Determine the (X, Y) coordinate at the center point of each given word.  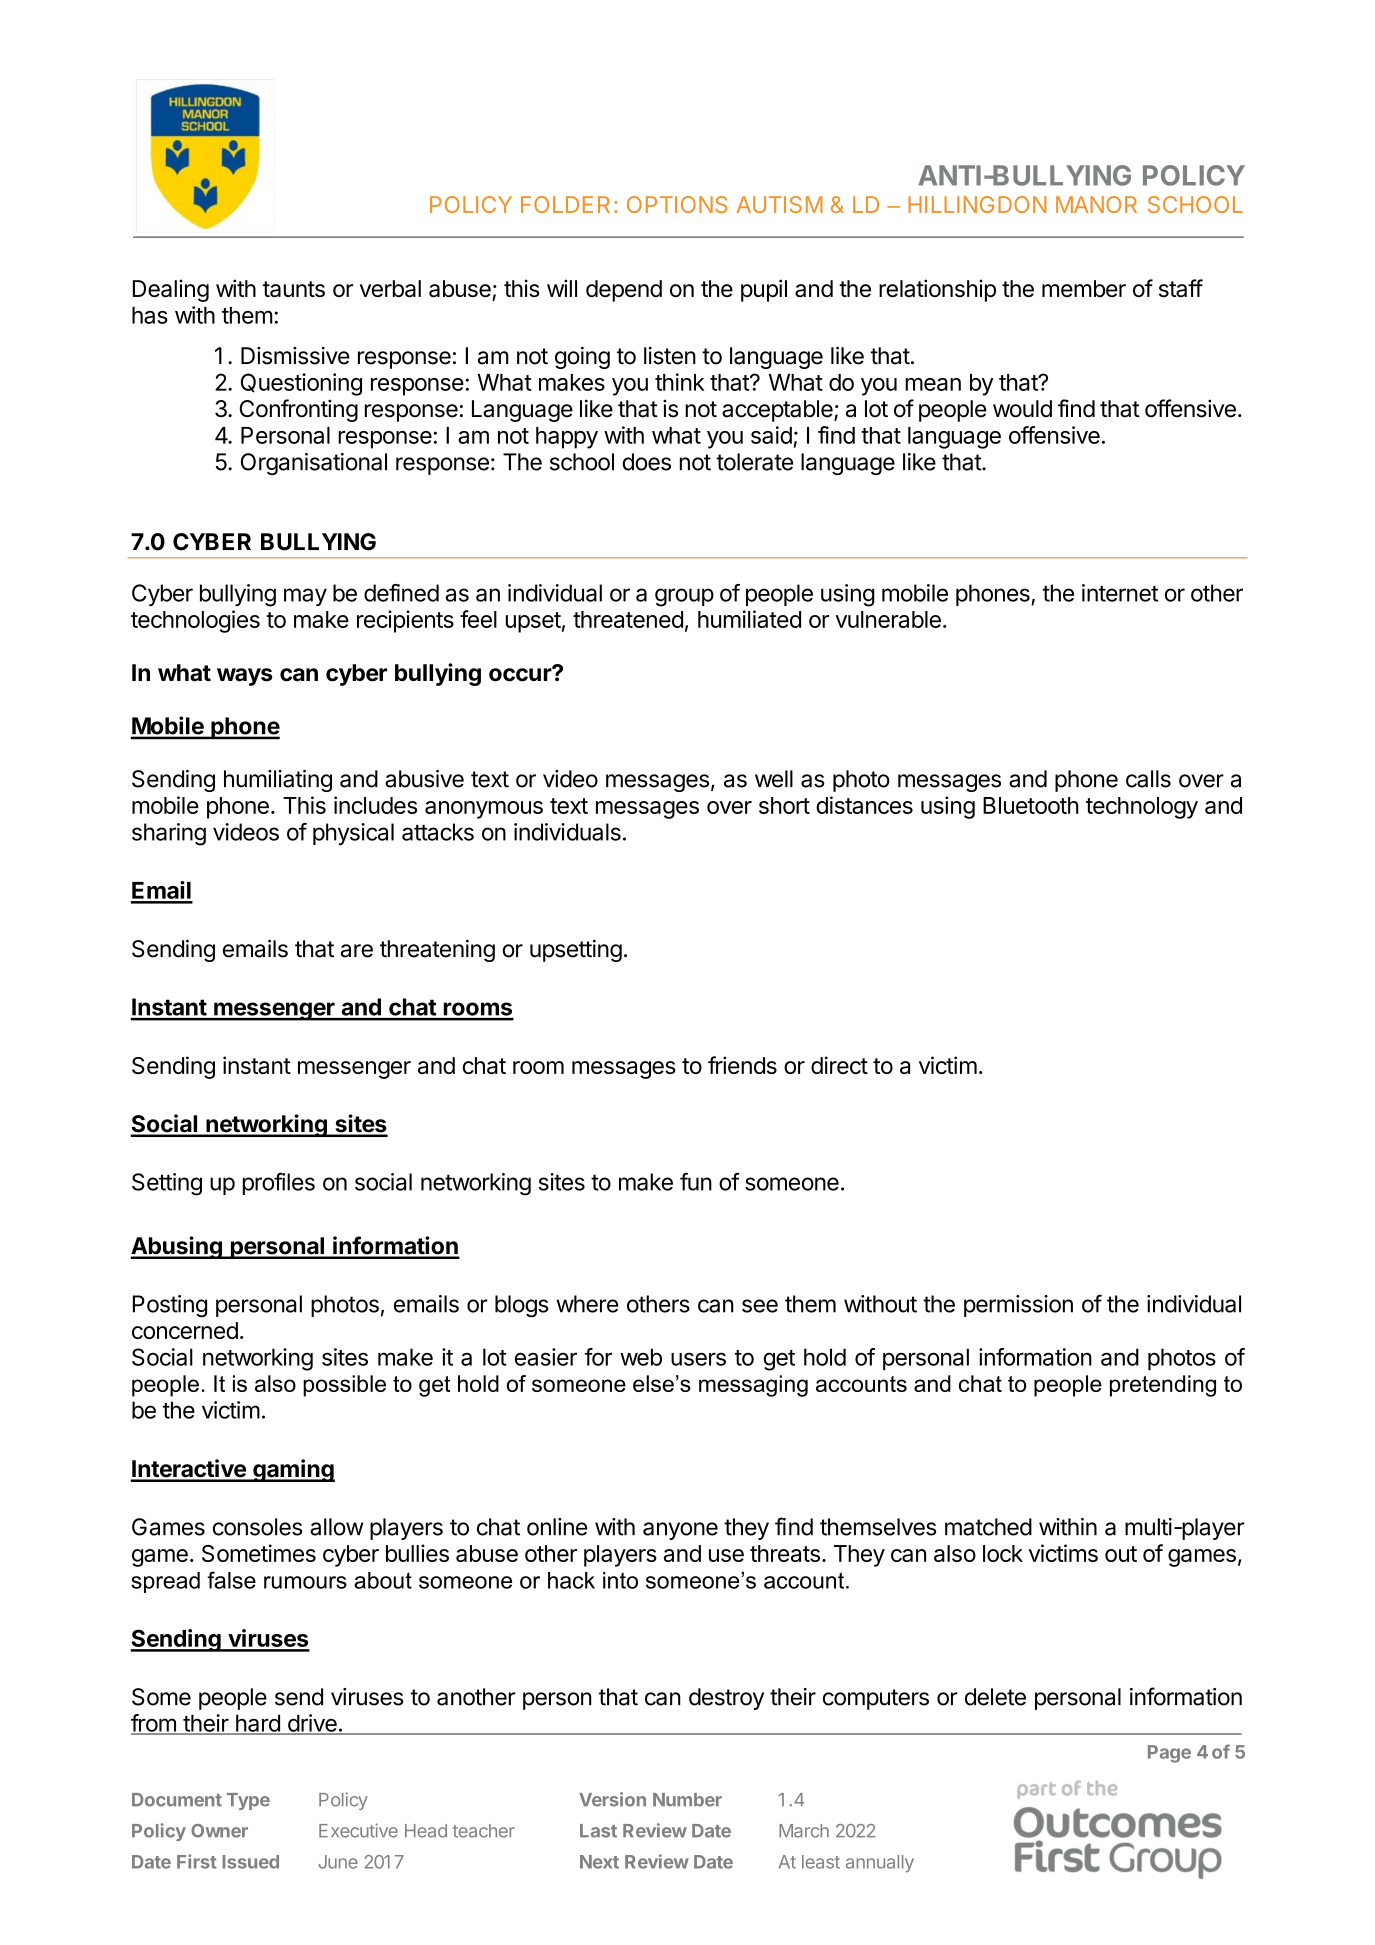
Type (248, 1801)
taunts (294, 289)
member (1084, 288)
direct (839, 1065)
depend (624, 291)
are (357, 951)
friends (742, 1065)
